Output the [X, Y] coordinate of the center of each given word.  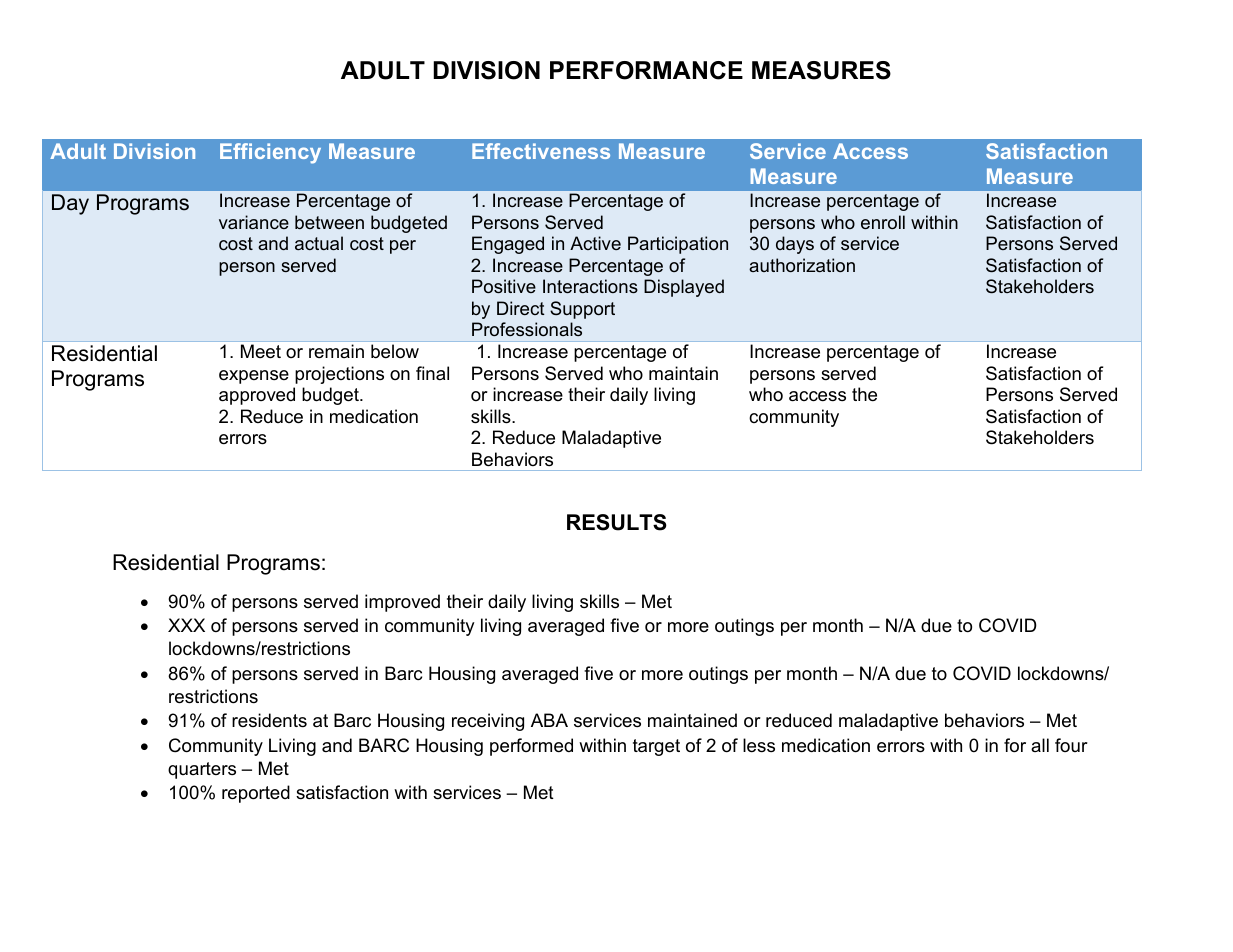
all [1040, 745]
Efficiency [270, 153]
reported [256, 794]
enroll [883, 222]
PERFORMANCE [646, 70]
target [656, 747]
